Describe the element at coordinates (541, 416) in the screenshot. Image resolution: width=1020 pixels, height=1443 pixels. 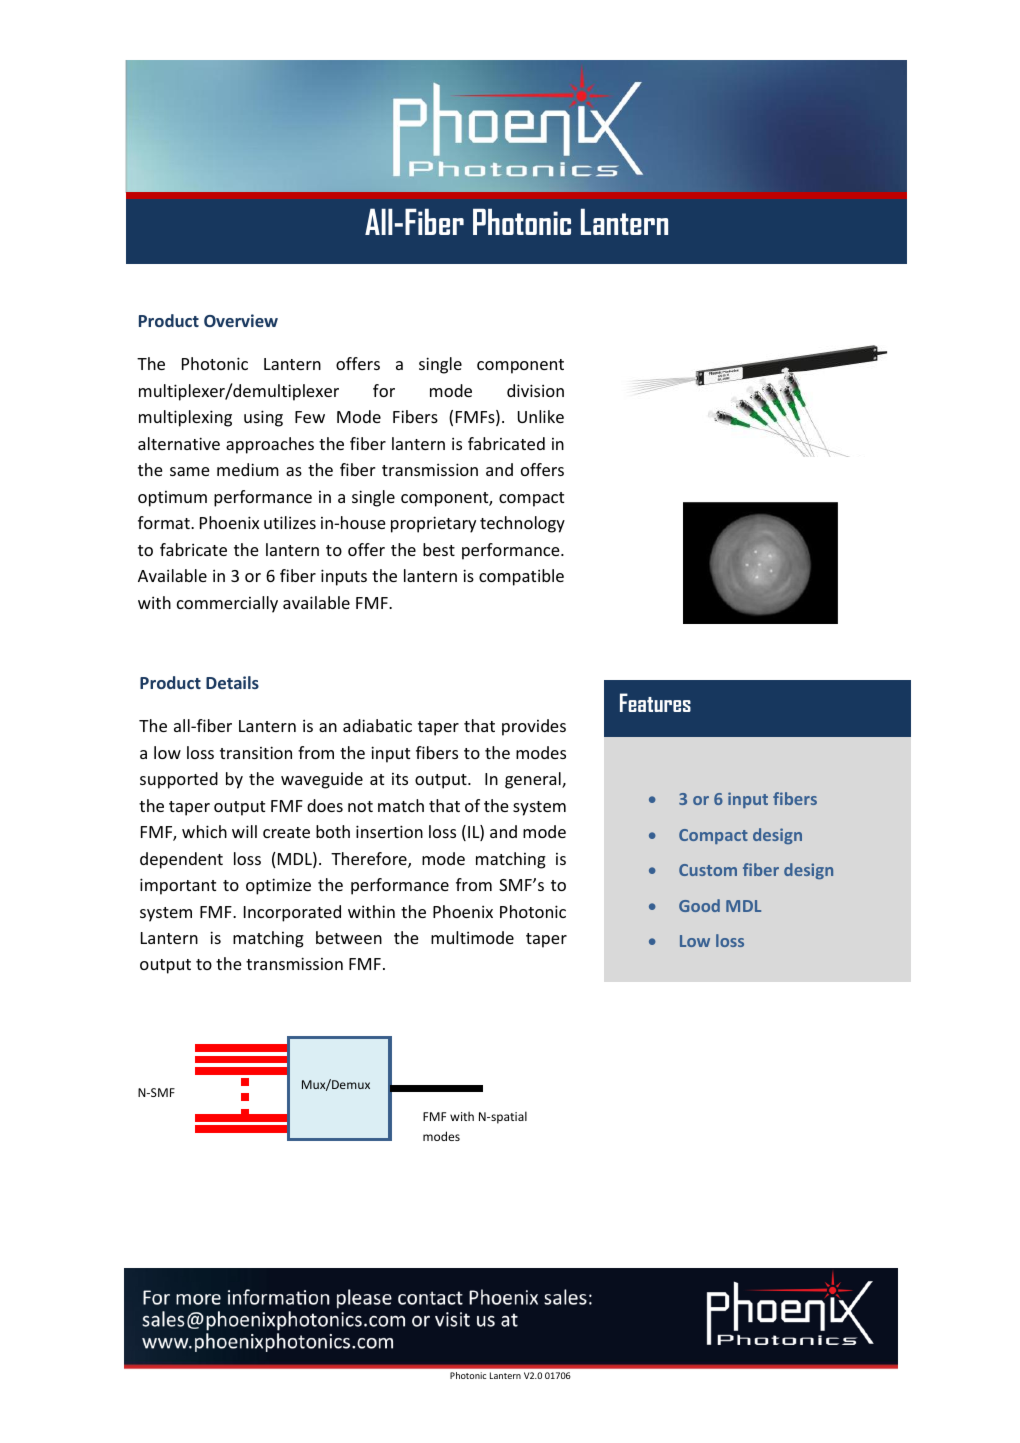
I see `Unlike` at that location.
